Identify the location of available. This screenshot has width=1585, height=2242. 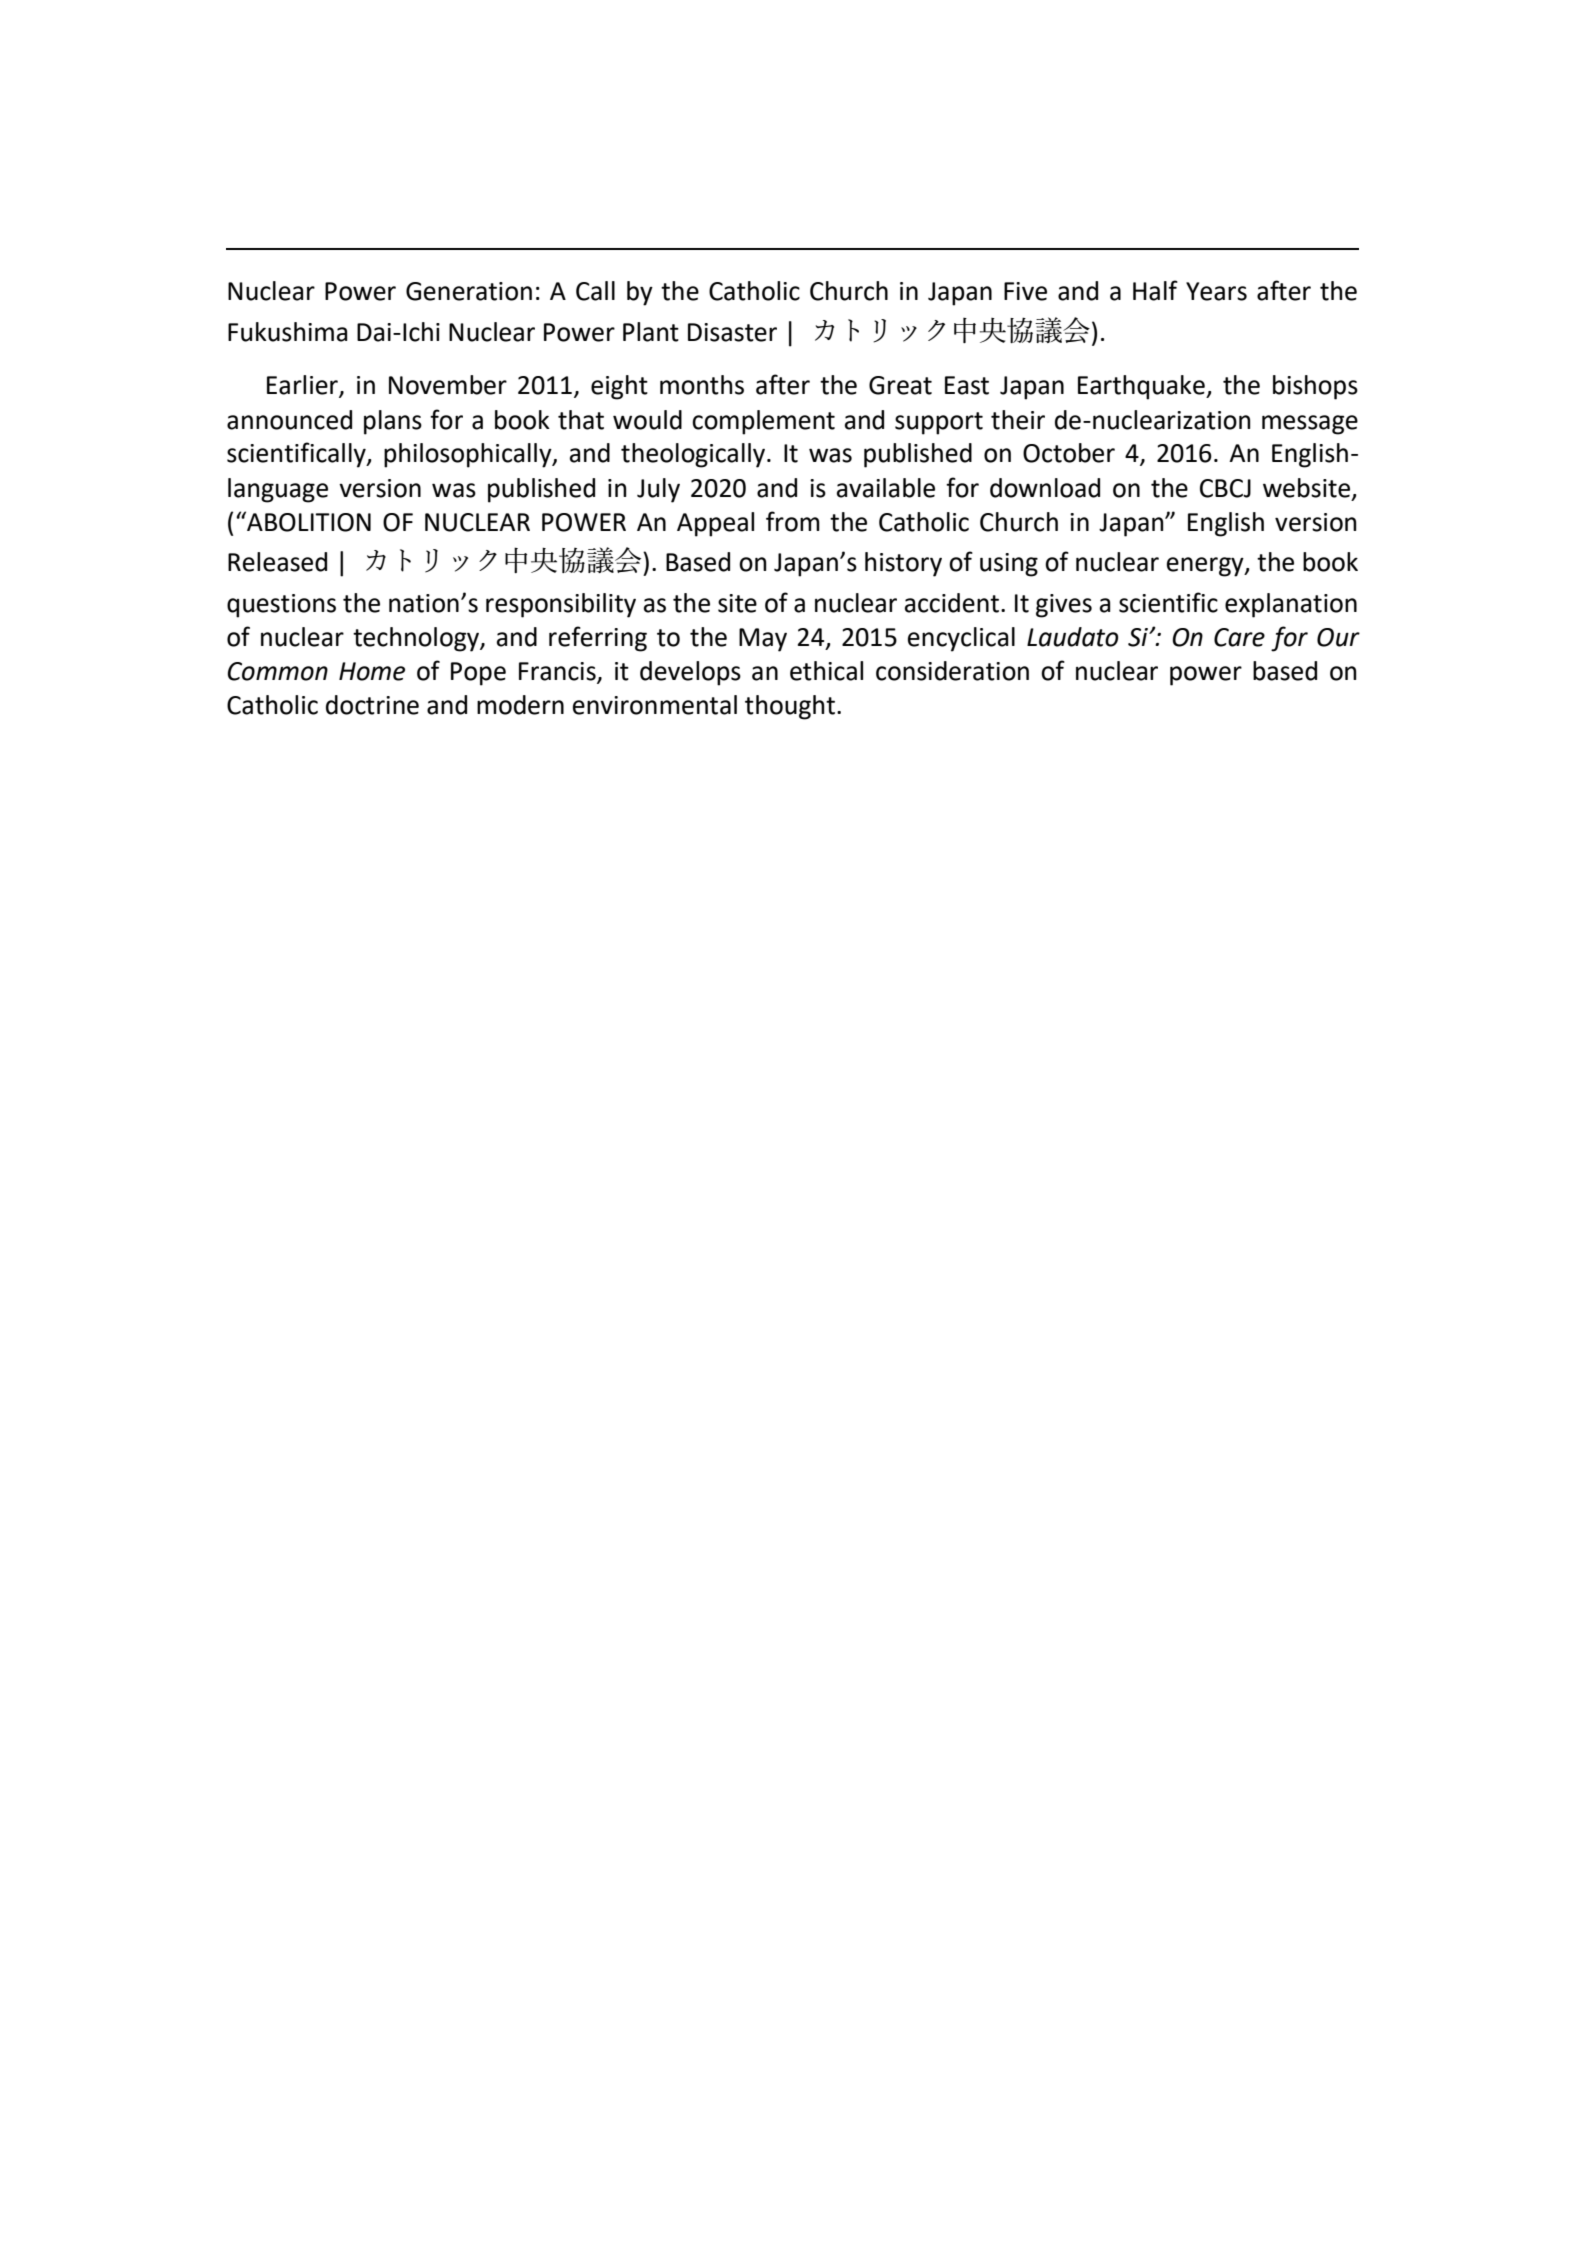
(886, 488).
